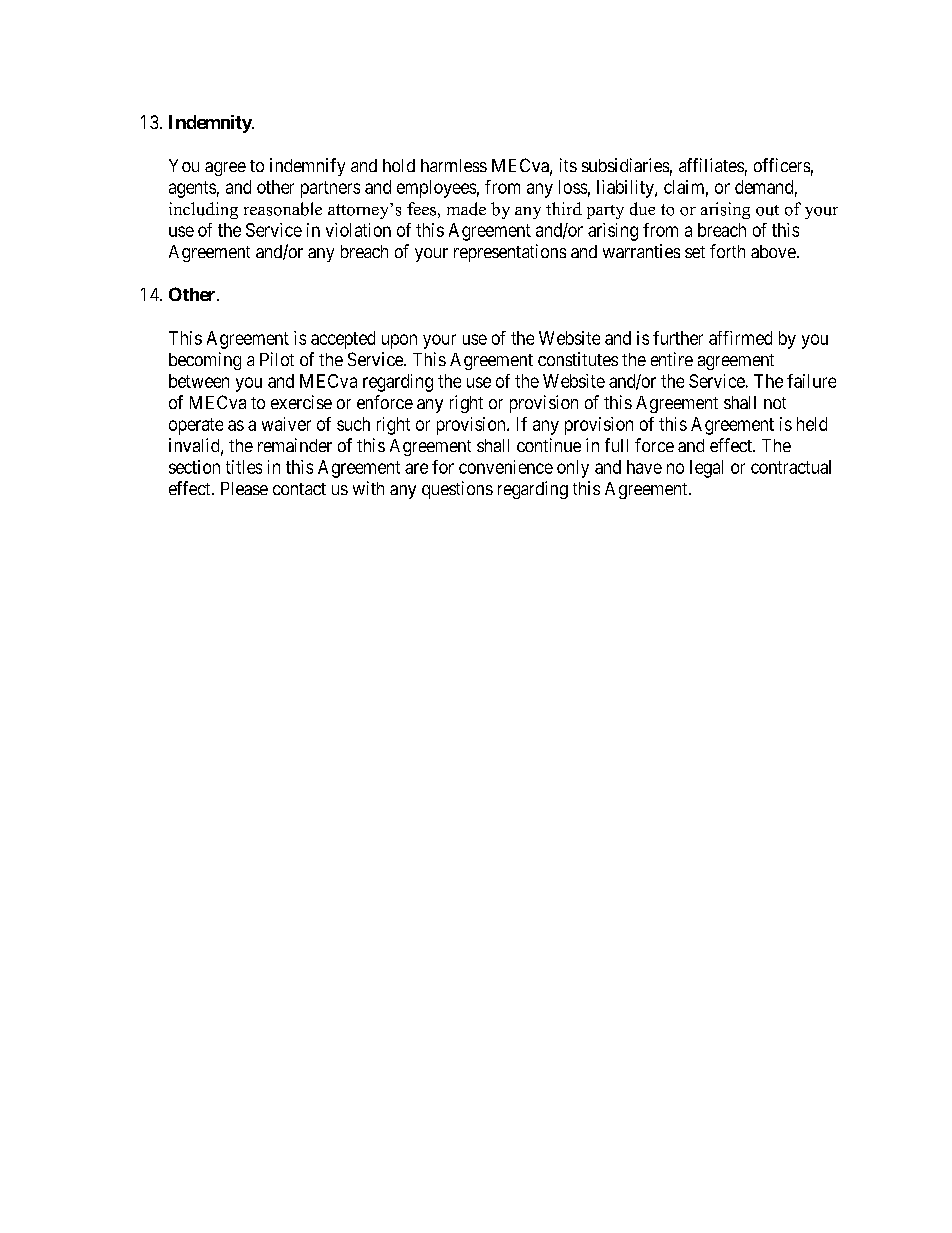 This screenshot has width=952, height=1233. What do you see at coordinates (775, 403) in the screenshot?
I see `not` at bounding box center [775, 403].
